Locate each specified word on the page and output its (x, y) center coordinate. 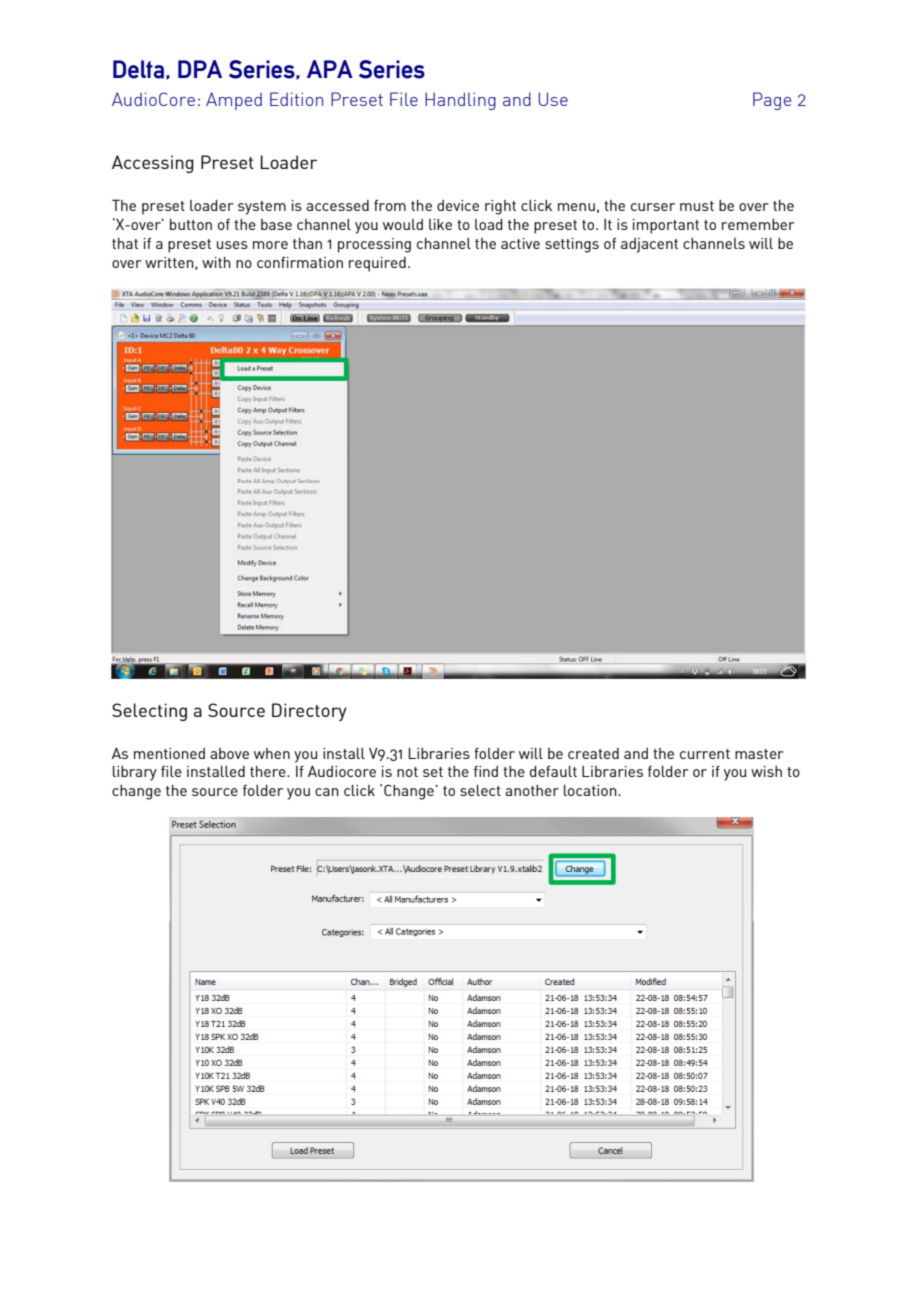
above (229, 753)
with (216, 262)
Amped (234, 101)
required (377, 264)
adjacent (649, 245)
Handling (460, 101)
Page (772, 101)
